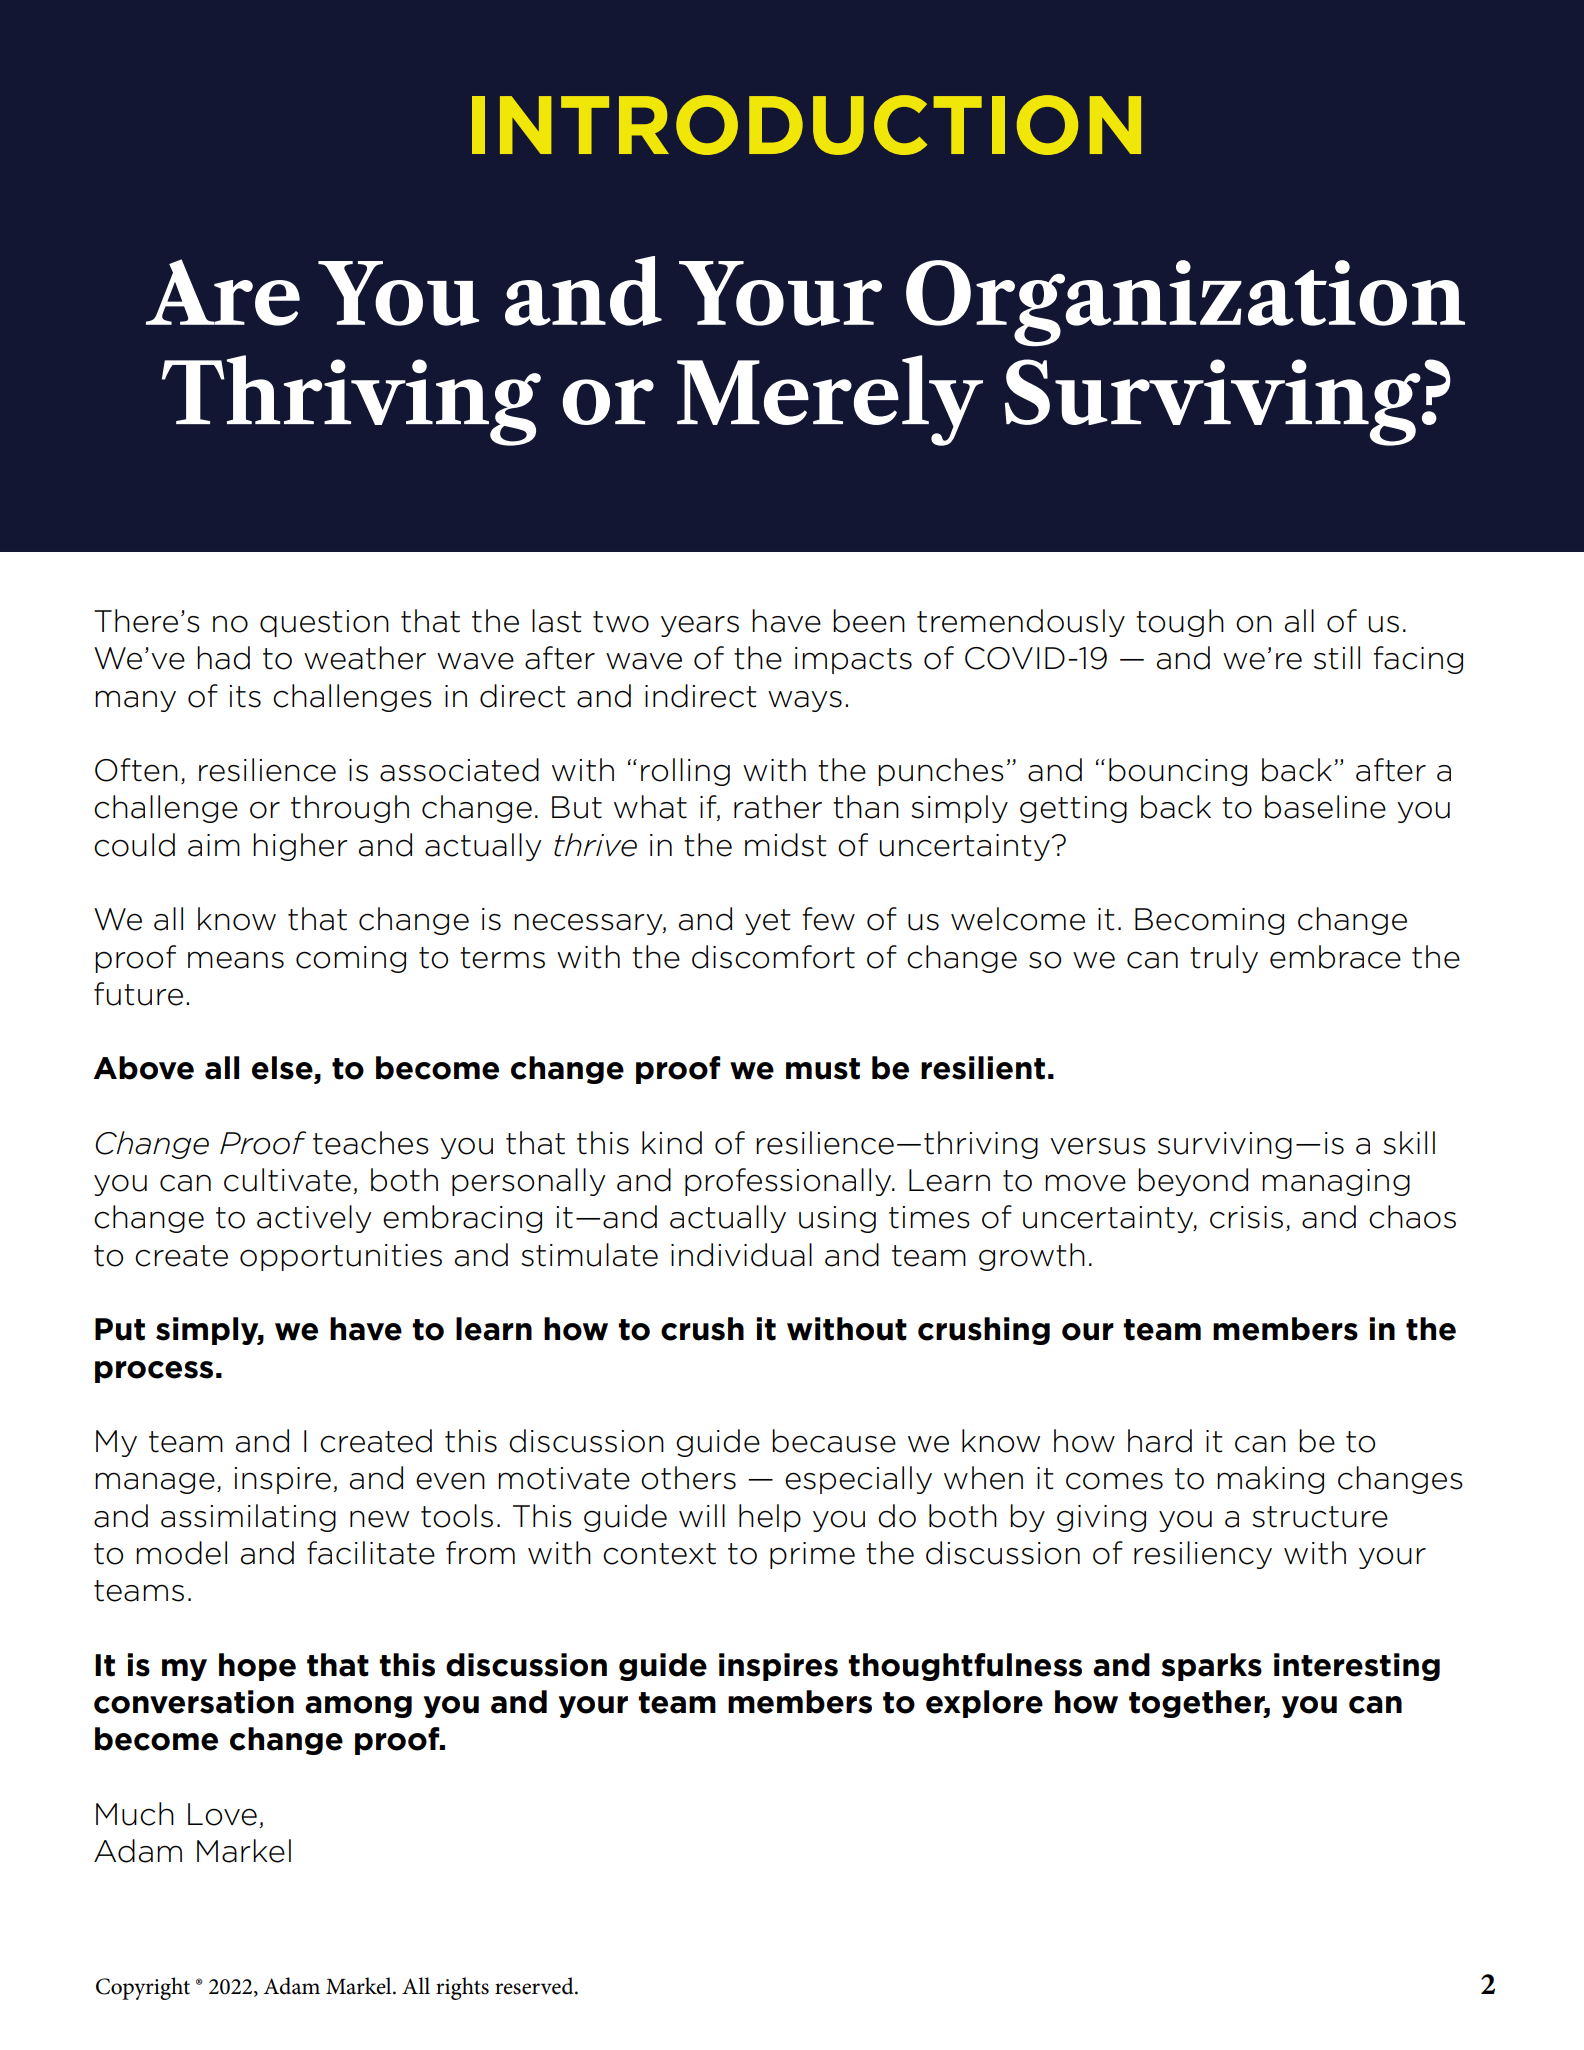 The height and width of the screenshot is (2050, 1584). I want to click on Are, so click(223, 292).
